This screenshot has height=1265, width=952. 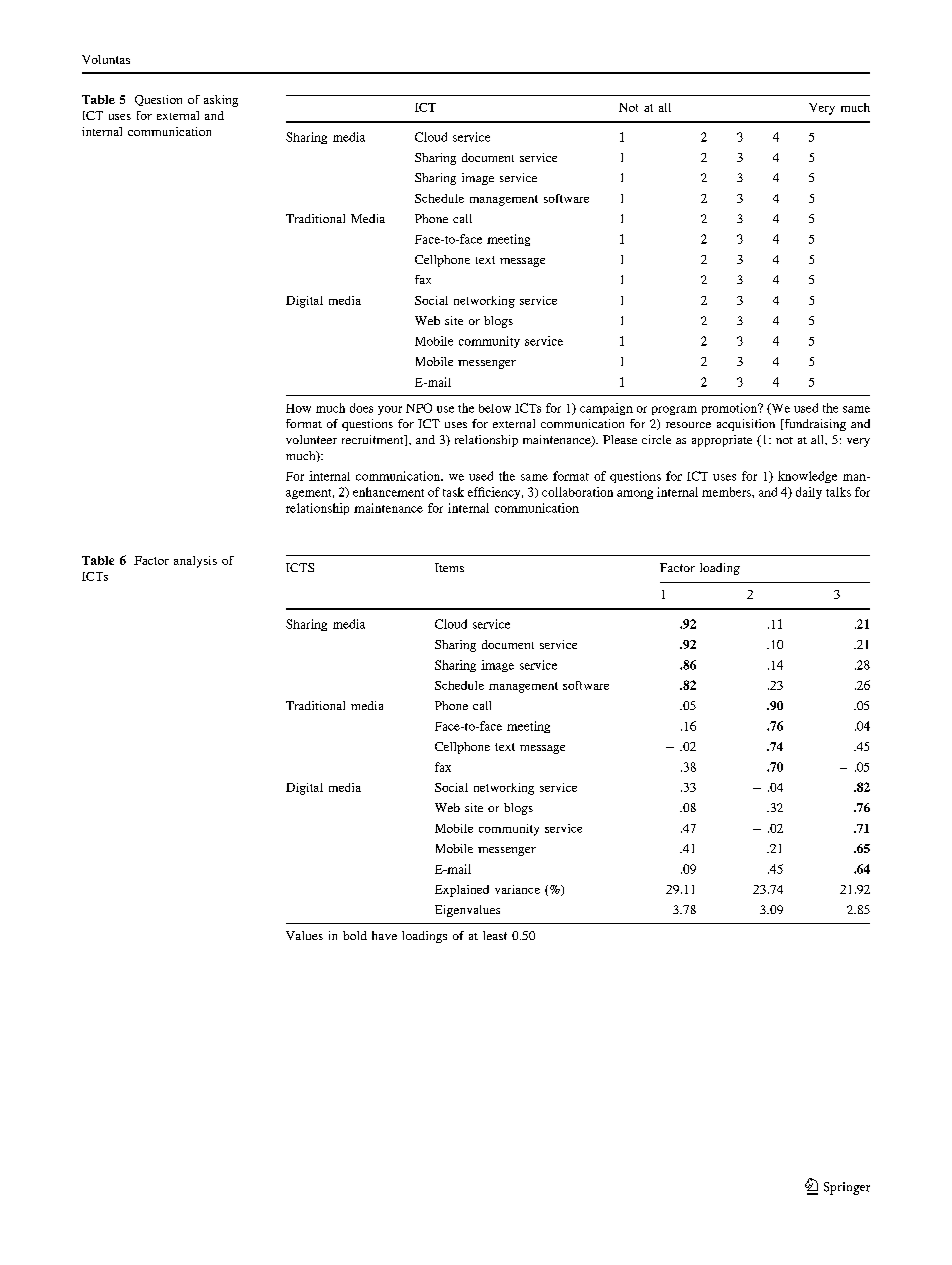 What do you see at coordinates (195, 562) in the screenshot?
I see `analysis` at bounding box center [195, 562].
